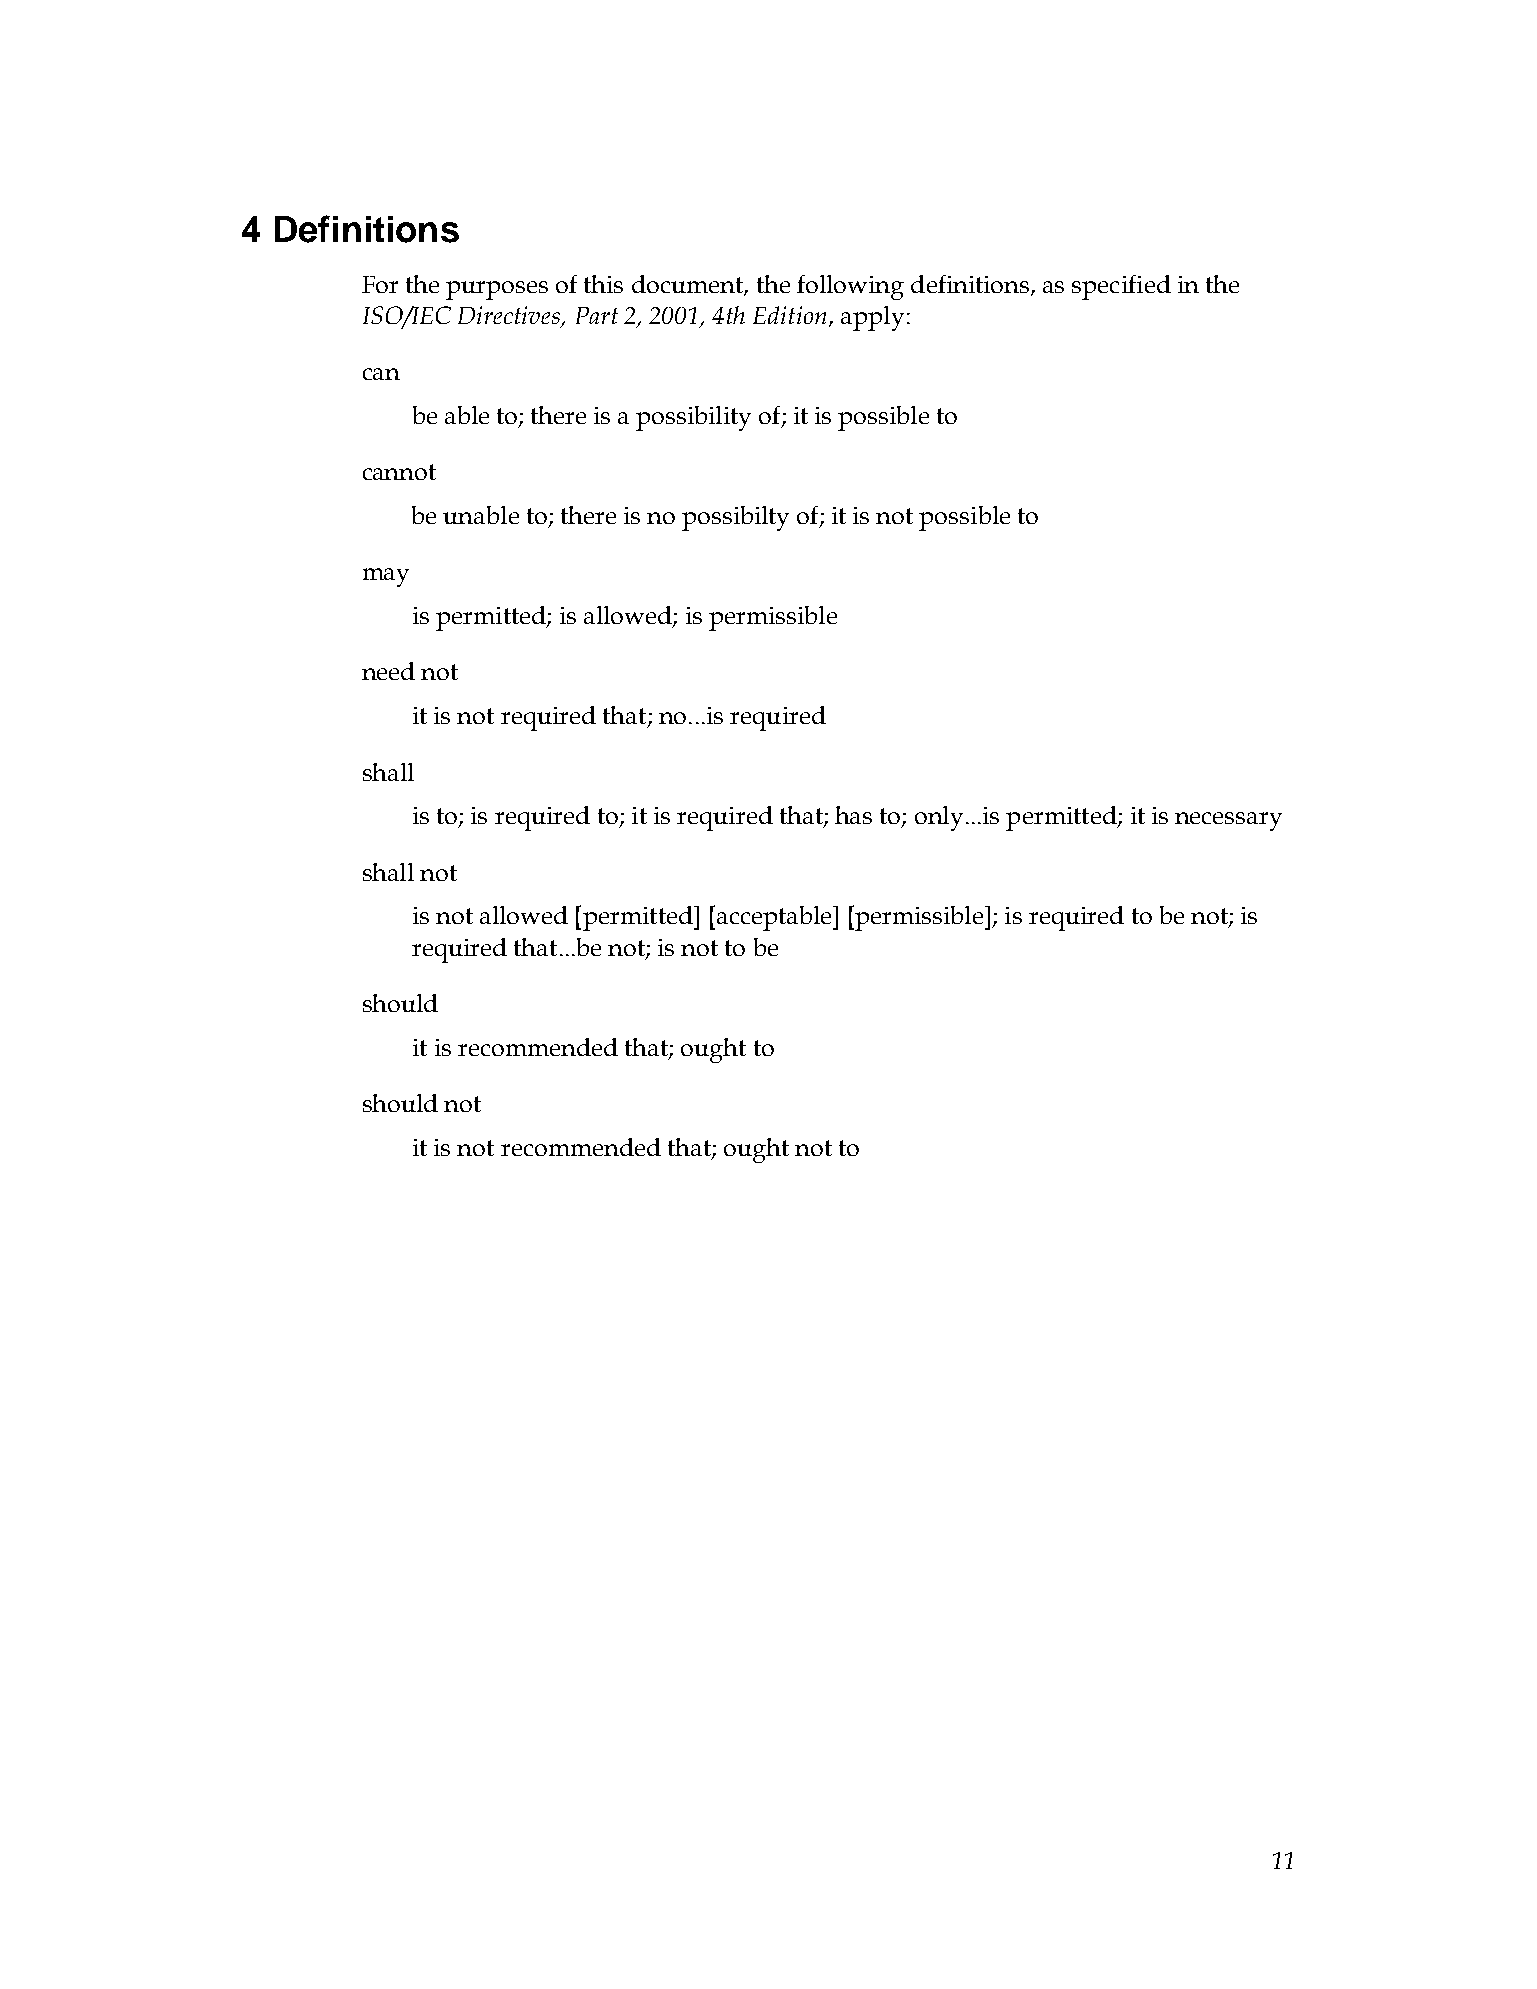 This document has height=1989, width=1537. What do you see at coordinates (735, 518) in the document?
I see `possibilty` at bounding box center [735, 518].
